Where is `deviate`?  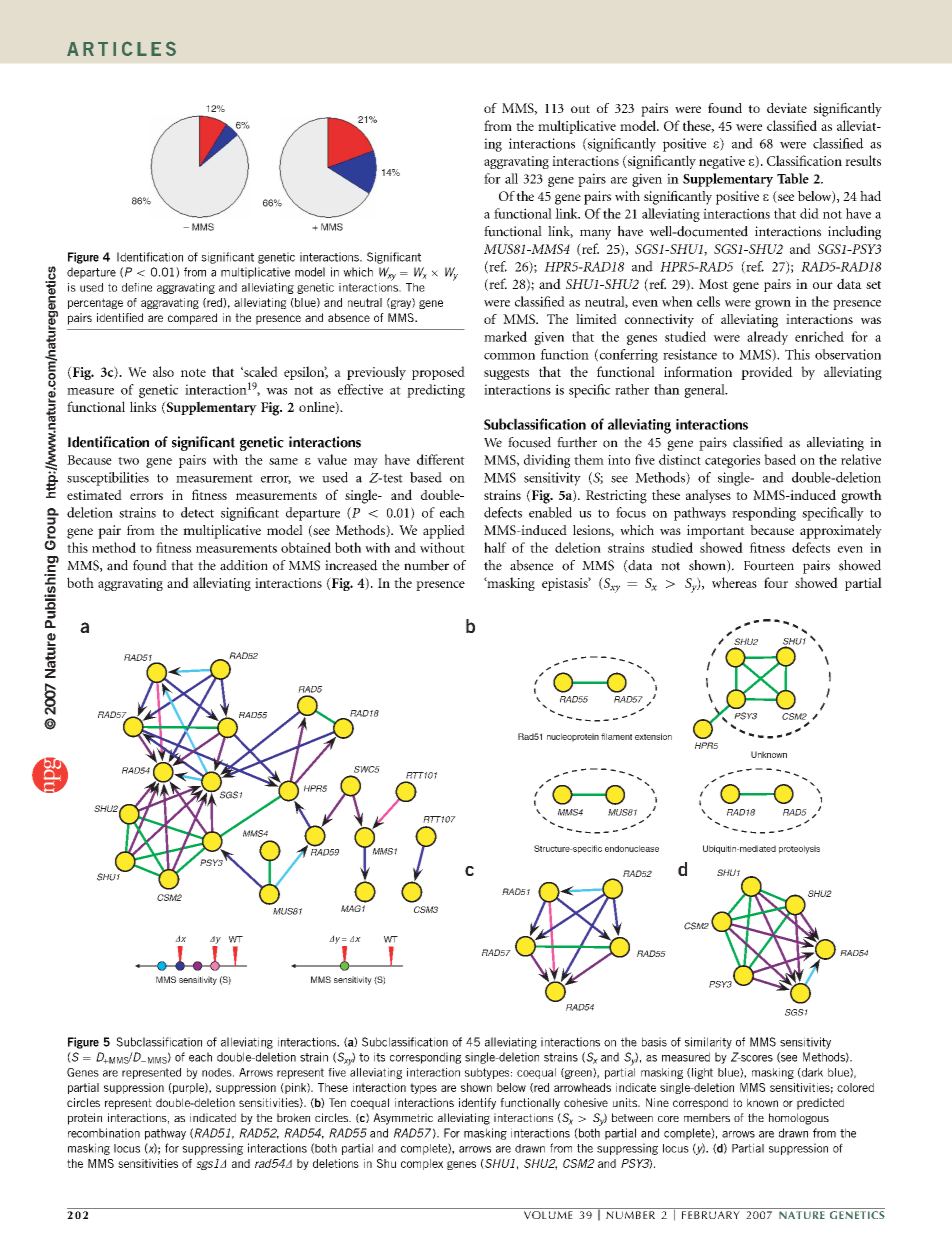 deviate is located at coordinates (787, 108).
